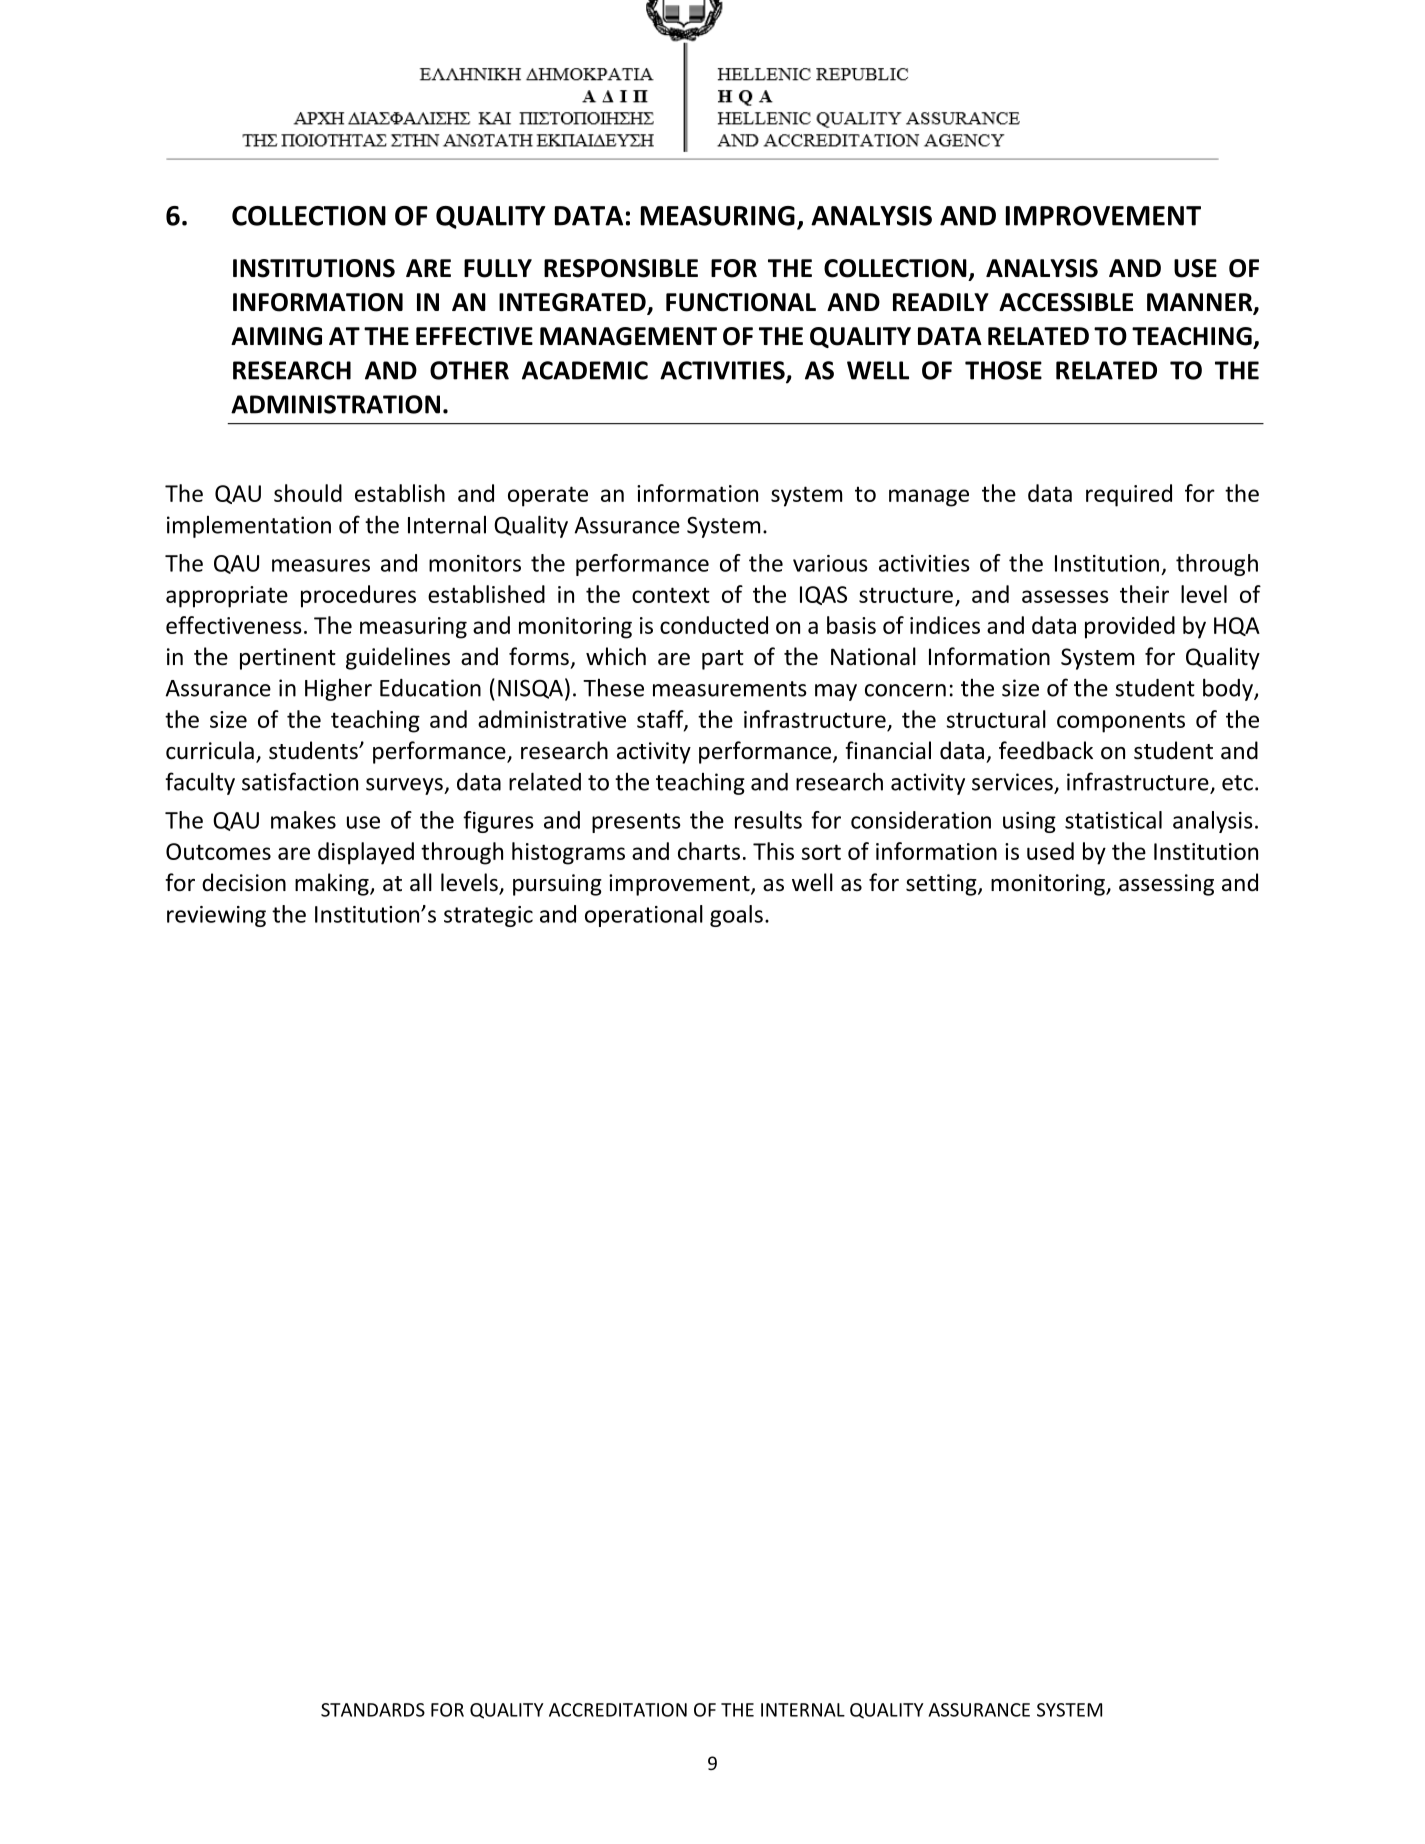 The image size is (1425, 1844). What do you see at coordinates (216, 916) in the screenshot?
I see `reviewing` at bounding box center [216, 916].
